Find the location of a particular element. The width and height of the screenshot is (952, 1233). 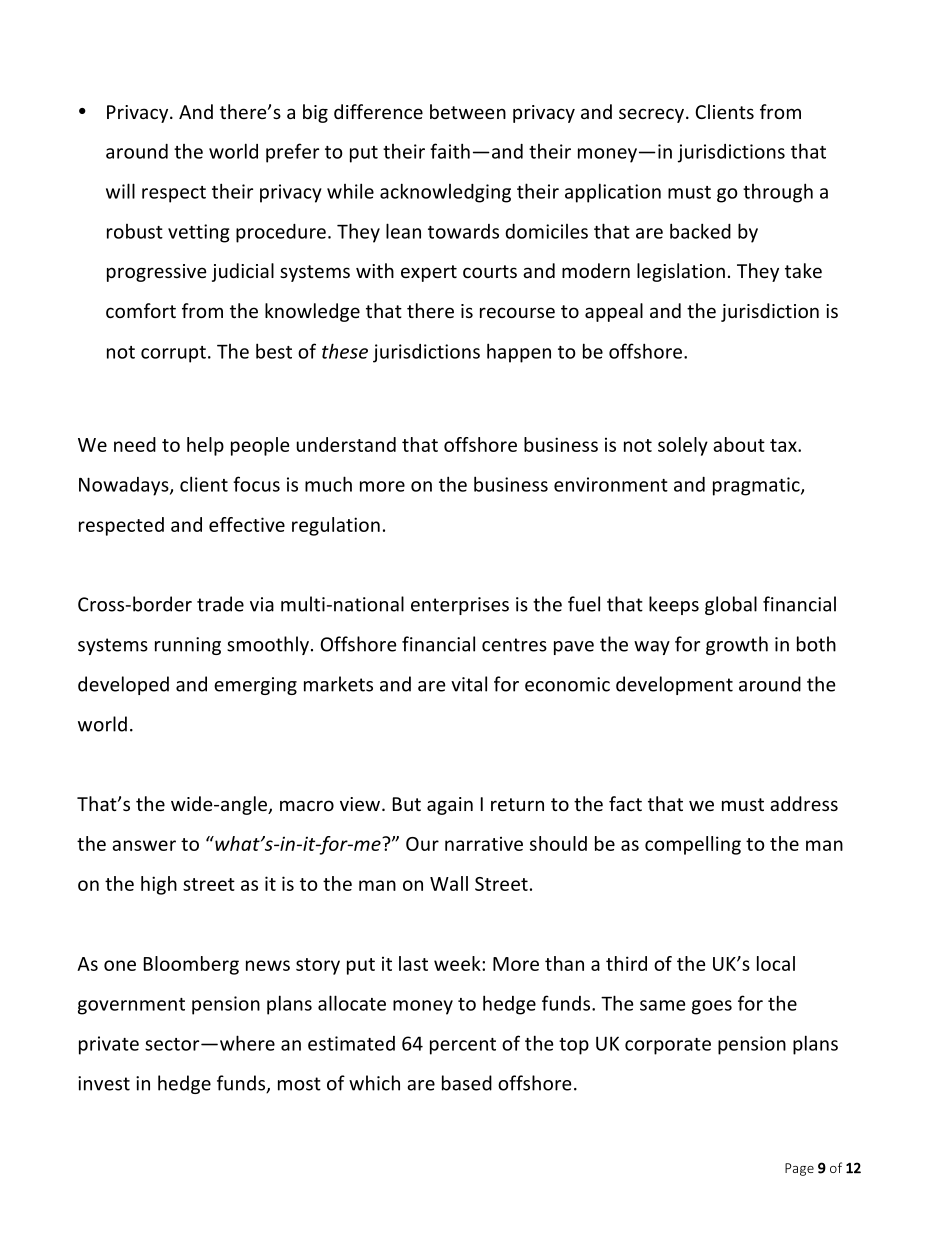

through is located at coordinates (778, 193).
